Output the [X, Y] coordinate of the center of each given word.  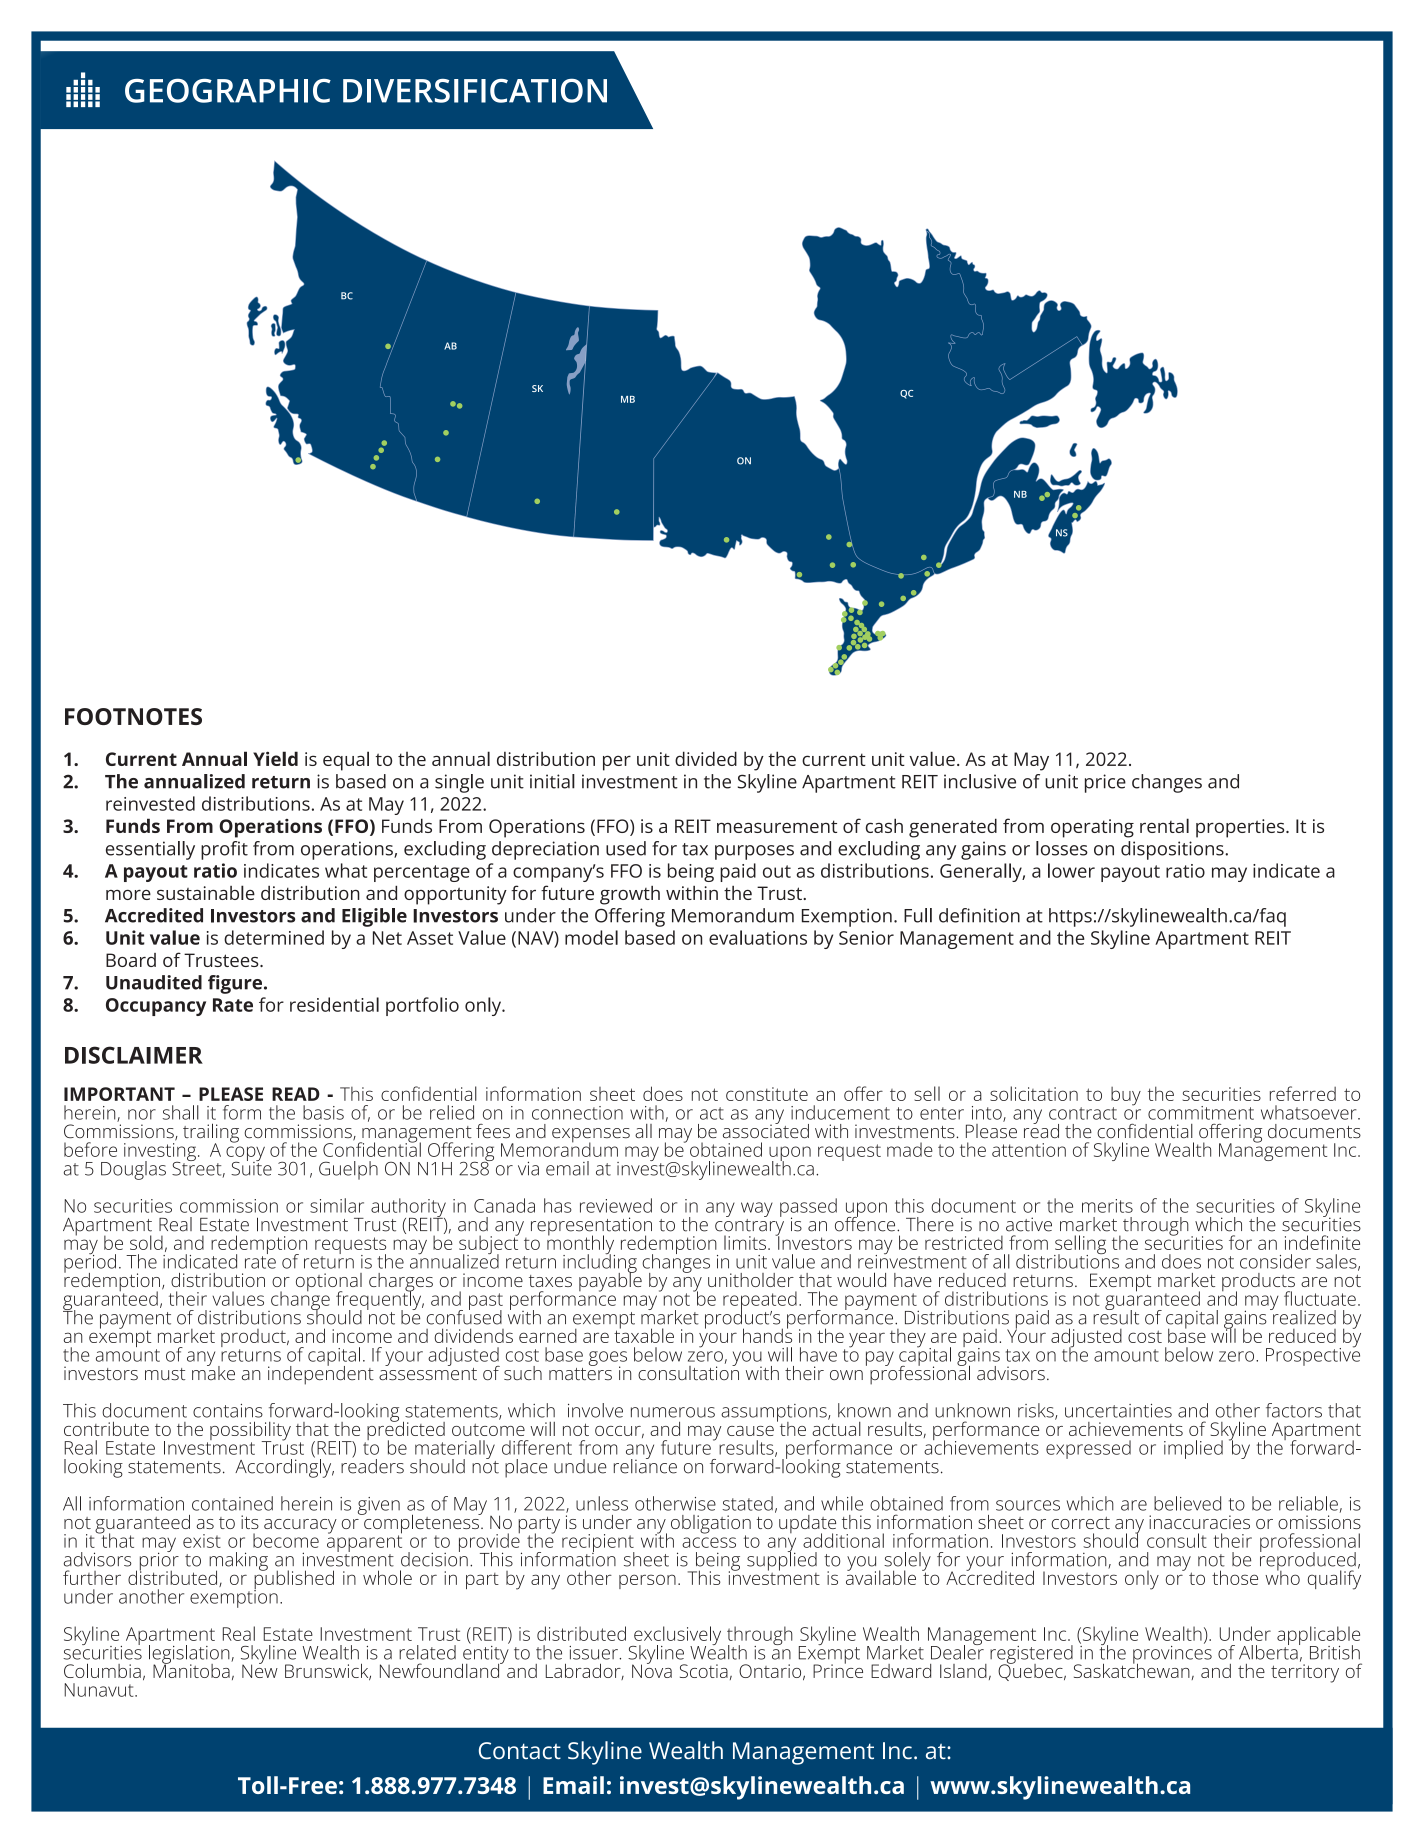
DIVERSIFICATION [475, 90]
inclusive [980, 781]
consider [1275, 1261]
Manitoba [192, 1669]
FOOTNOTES [133, 716]
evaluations [758, 937]
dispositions [1173, 850]
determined [274, 937]
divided [706, 758]
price [1105, 783]
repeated [760, 1301]
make [213, 1372]
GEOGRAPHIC [228, 90]
